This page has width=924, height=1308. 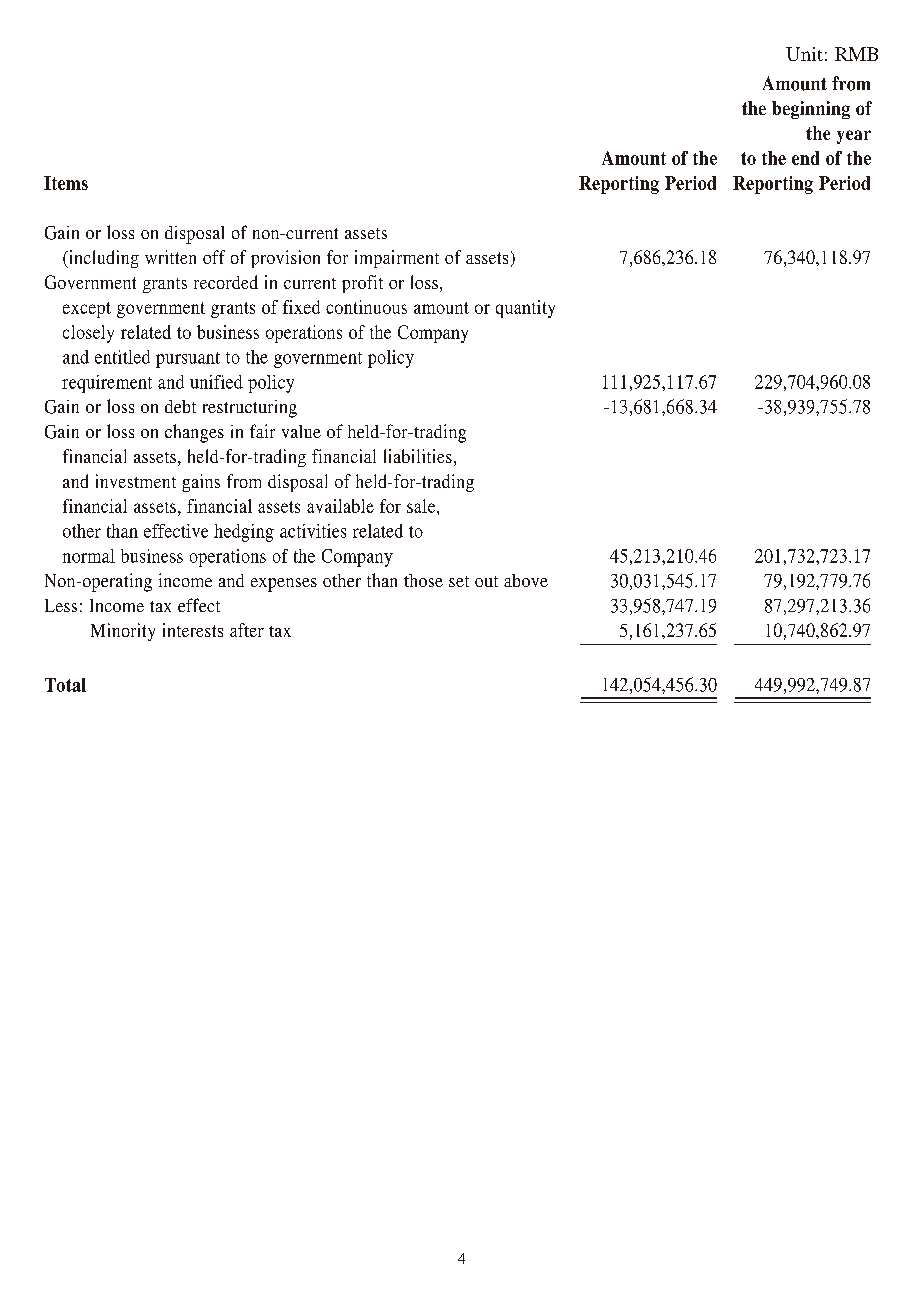 I want to click on beginning, so click(x=811, y=110).
